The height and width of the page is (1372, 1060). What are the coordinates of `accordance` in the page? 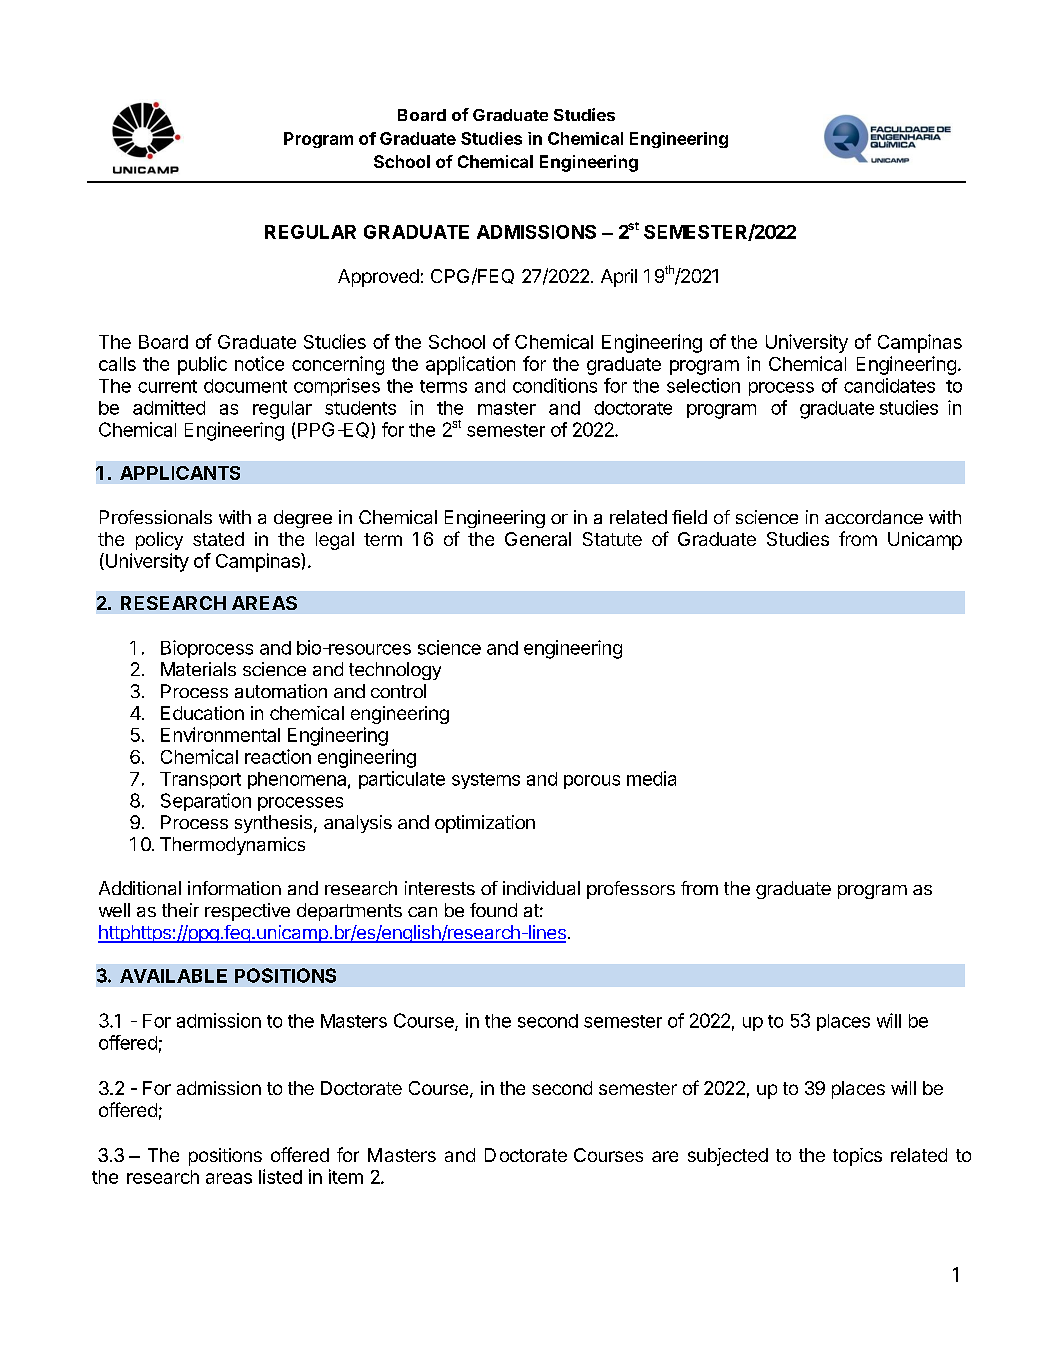 It's located at (874, 517).
